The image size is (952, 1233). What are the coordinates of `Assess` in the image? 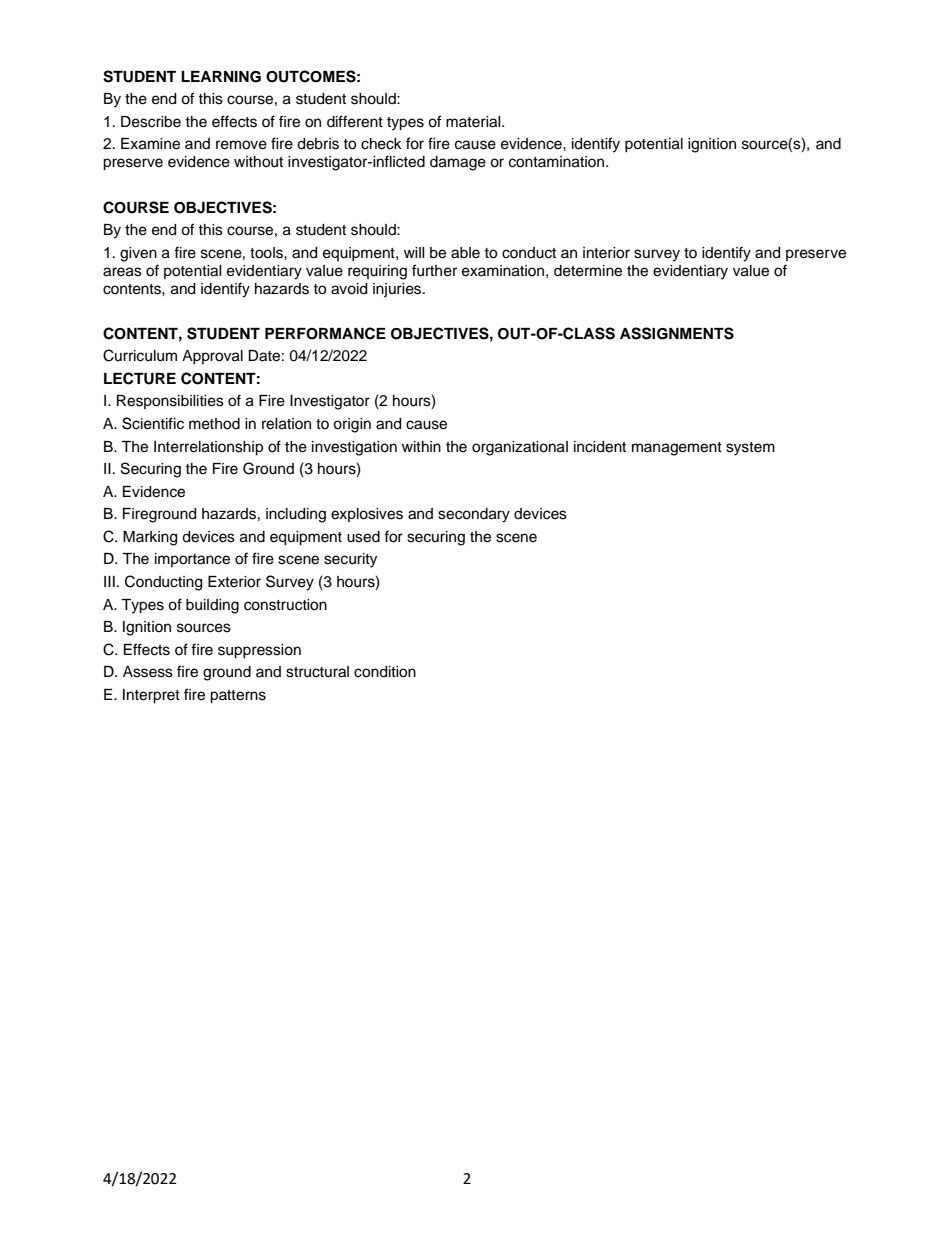 It's located at (148, 672).
